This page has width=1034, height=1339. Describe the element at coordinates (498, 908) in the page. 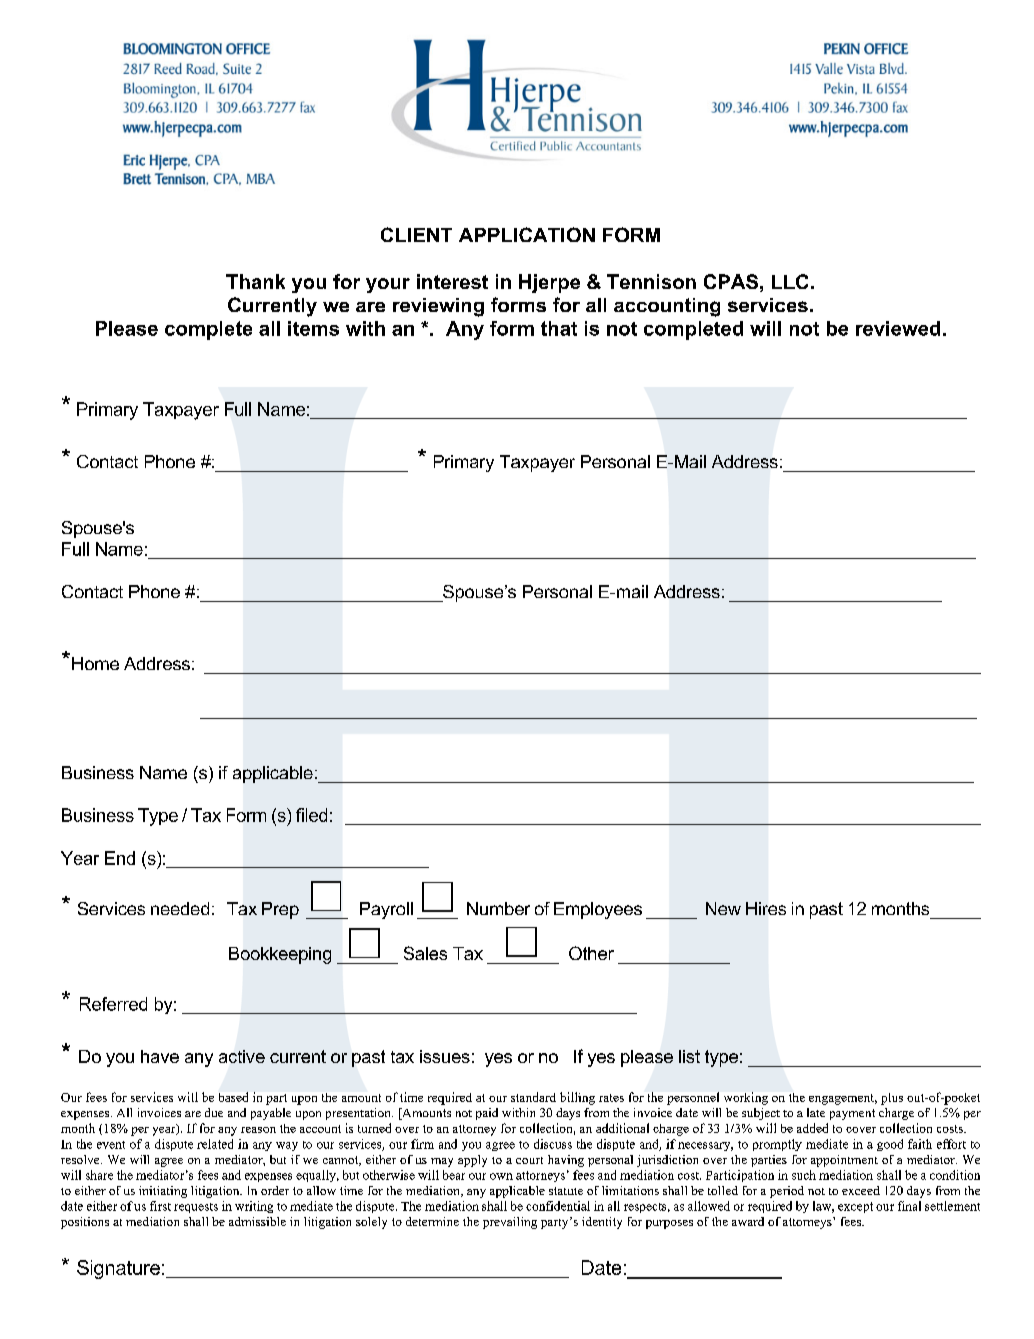

I see `Number` at that location.
